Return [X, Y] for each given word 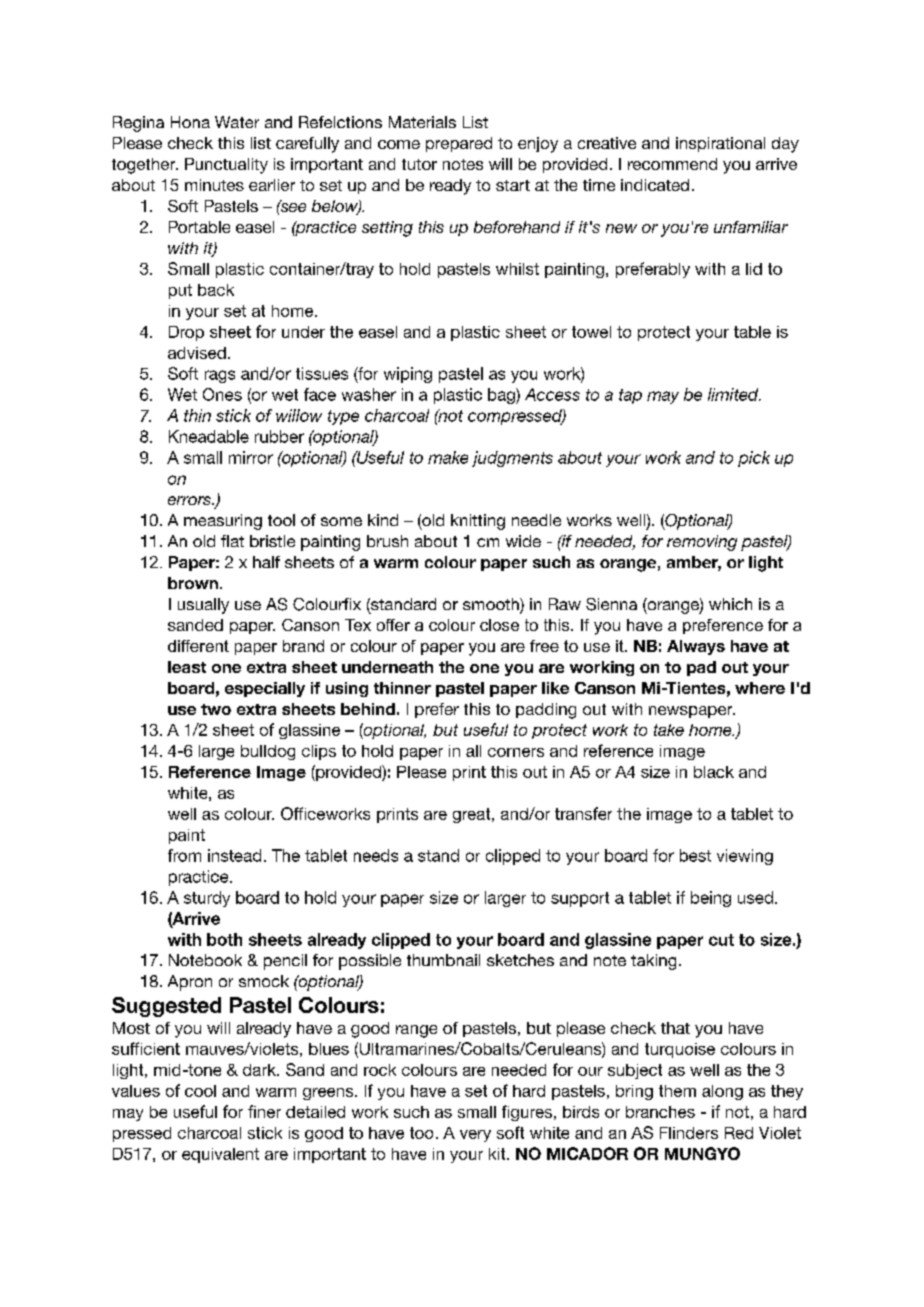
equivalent [220, 1155]
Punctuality [226, 166]
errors [190, 500]
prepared [459, 144]
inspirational [720, 144]
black [714, 772]
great [473, 815]
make [448, 457]
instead [234, 855]
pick [754, 459]
